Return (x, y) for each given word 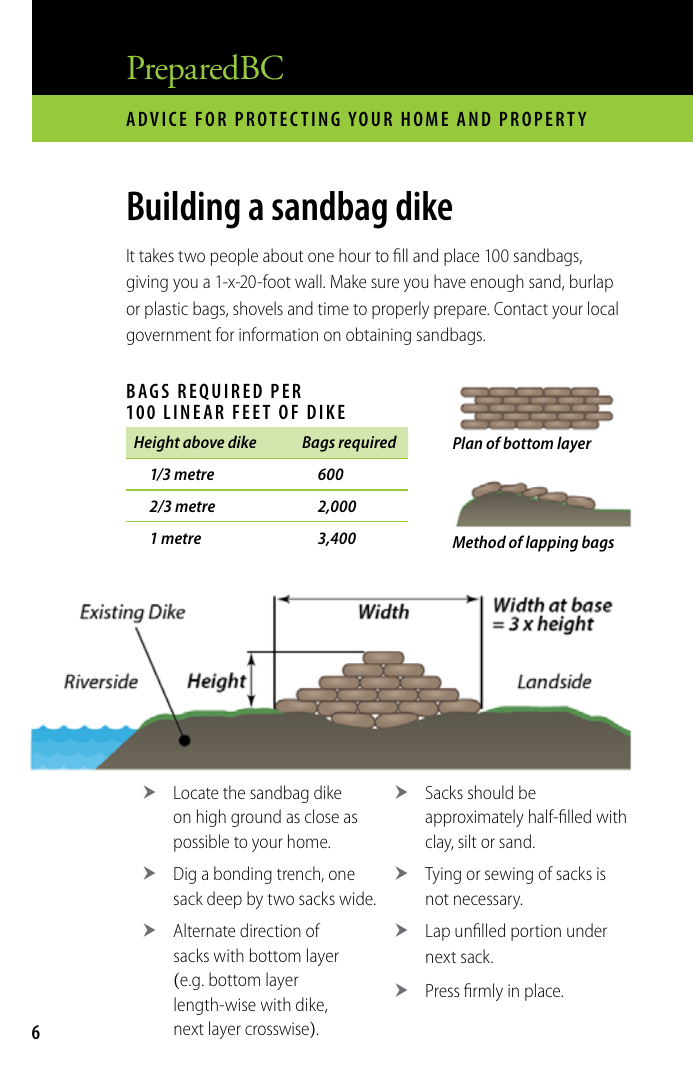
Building (184, 210)
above (204, 441)
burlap (591, 283)
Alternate (204, 930)
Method (479, 541)
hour (355, 255)
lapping (552, 543)
